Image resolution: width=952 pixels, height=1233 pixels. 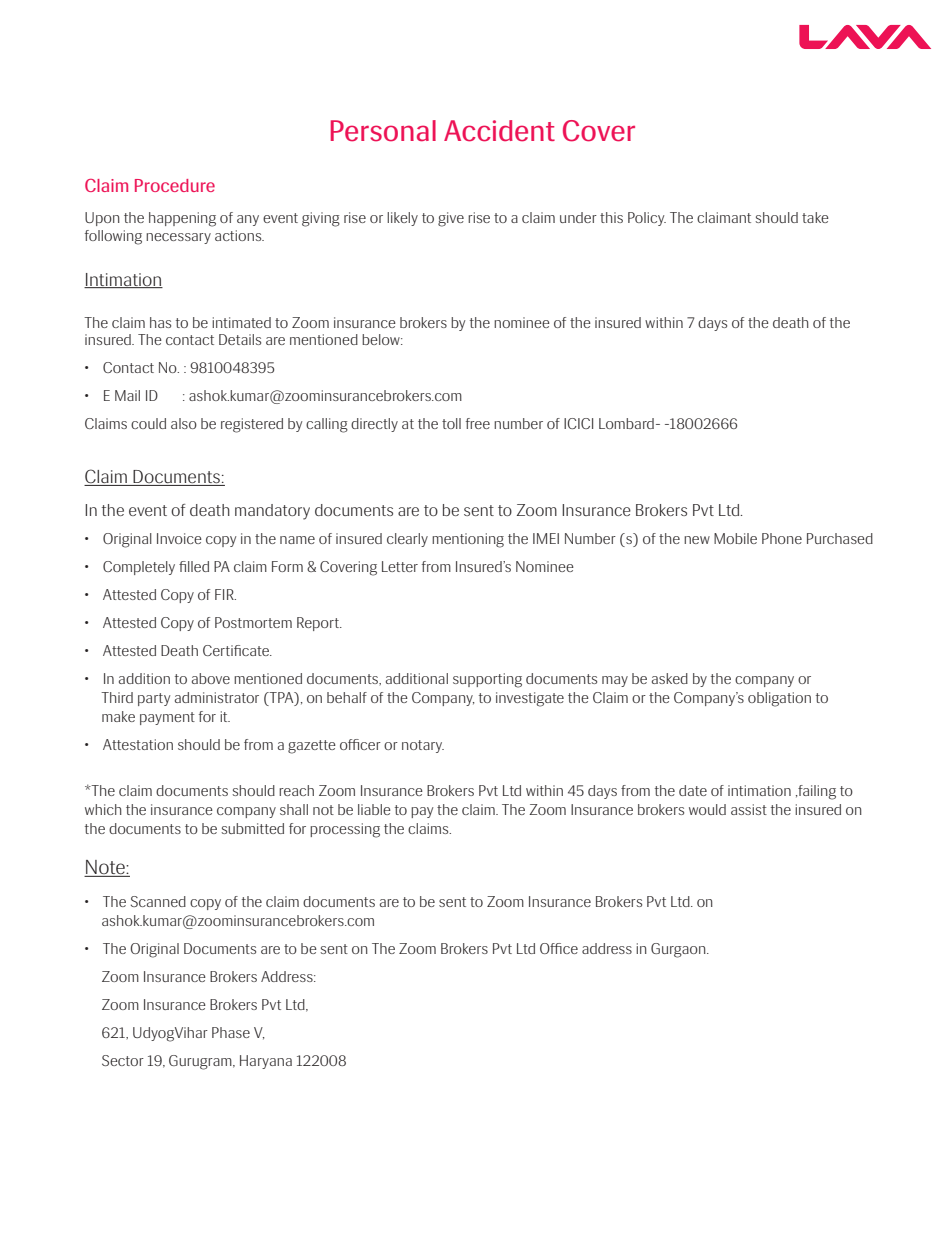 I want to click on Haryana, so click(x=266, y=1062).
